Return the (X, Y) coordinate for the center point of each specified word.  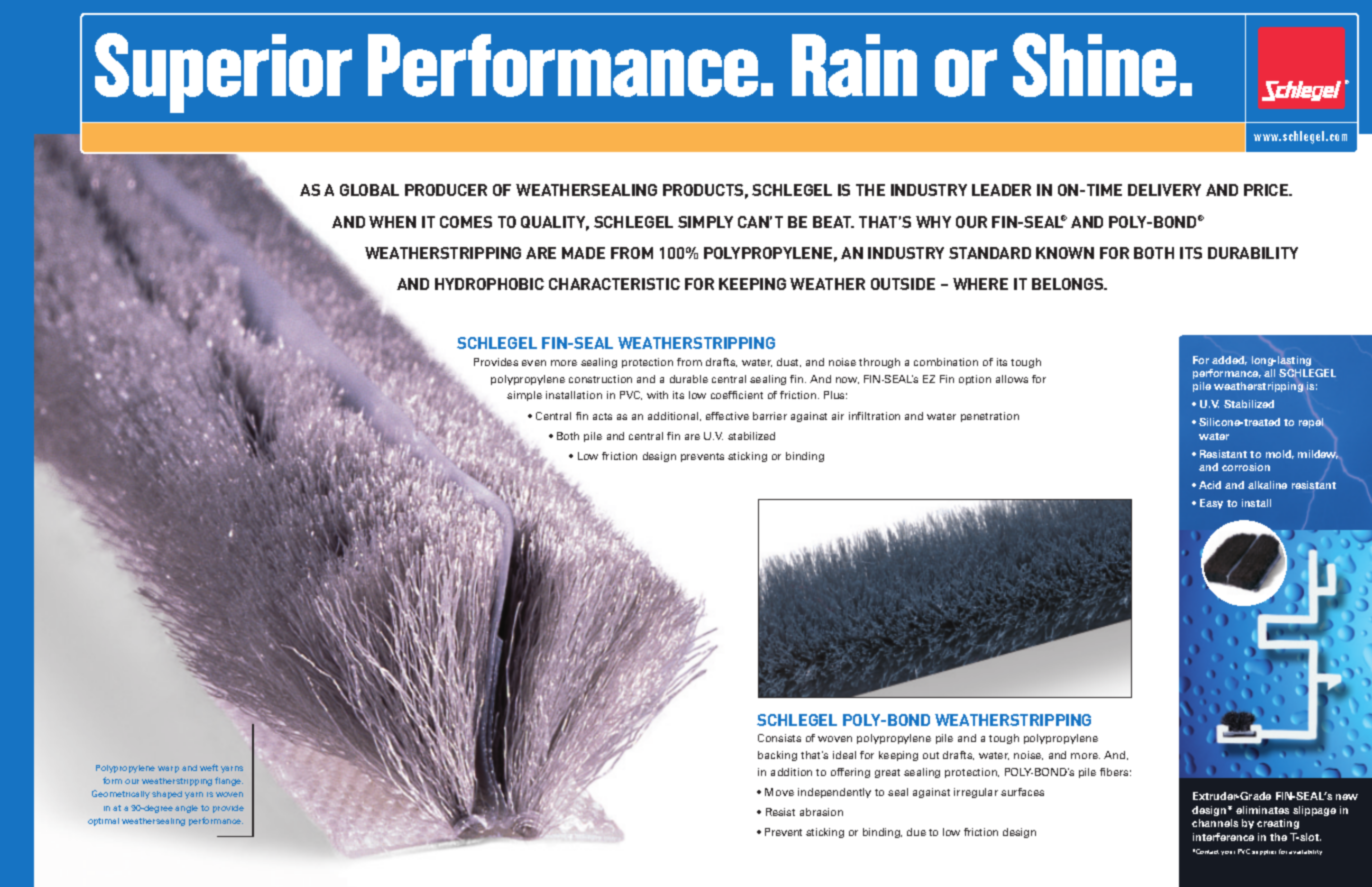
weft (209, 767)
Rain (854, 65)
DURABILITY (1253, 253)
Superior (223, 73)
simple (524, 396)
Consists (779, 738)
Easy (1211, 504)
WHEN (392, 222)
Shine (1094, 65)
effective (727, 416)
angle (186, 809)
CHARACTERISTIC (614, 284)
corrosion (1246, 467)
